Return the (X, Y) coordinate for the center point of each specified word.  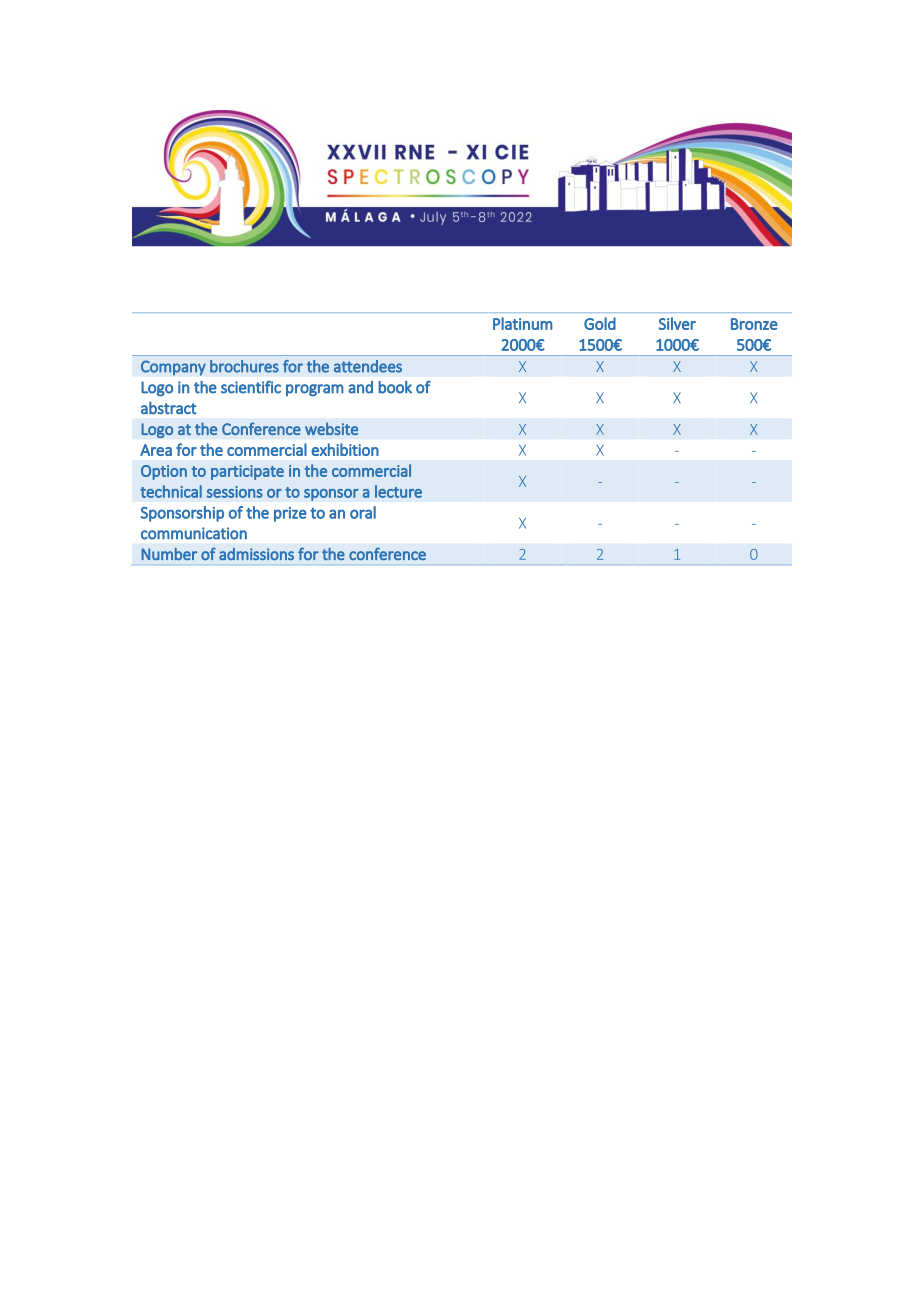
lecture (398, 491)
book (395, 387)
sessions (235, 492)
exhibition (345, 449)
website (331, 428)
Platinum (523, 323)
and (360, 387)
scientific (251, 387)
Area (156, 450)
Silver (677, 323)
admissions (256, 554)
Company (173, 368)
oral (363, 512)
